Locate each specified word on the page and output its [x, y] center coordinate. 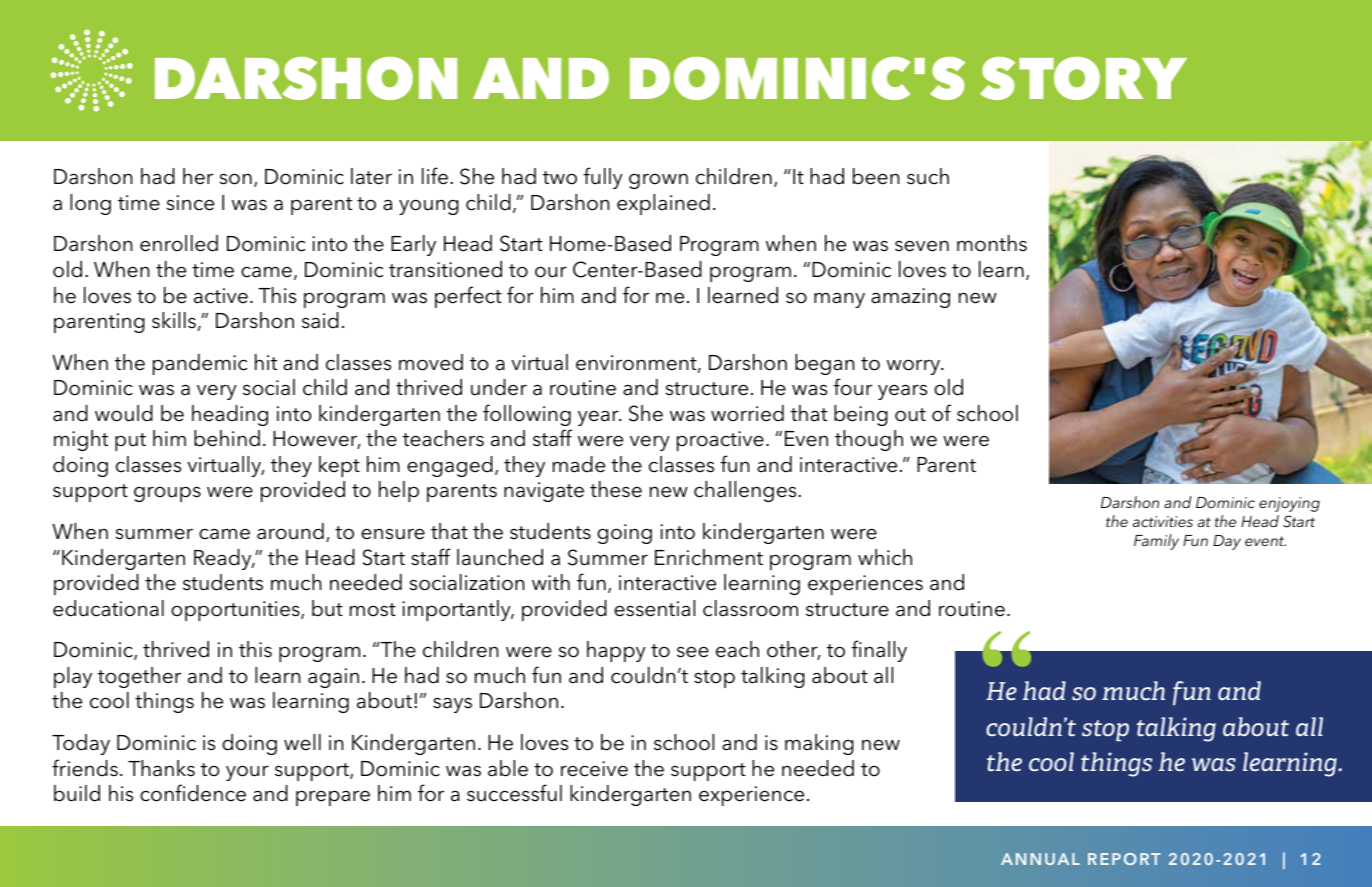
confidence [193, 793]
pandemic [200, 364]
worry [915, 367]
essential [654, 608]
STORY [1083, 78]
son [235, 179]
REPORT [1124, 859]
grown [658, 181]
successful [514, 793]
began [824, 364]
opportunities [236, 611]
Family [1156, 542]
